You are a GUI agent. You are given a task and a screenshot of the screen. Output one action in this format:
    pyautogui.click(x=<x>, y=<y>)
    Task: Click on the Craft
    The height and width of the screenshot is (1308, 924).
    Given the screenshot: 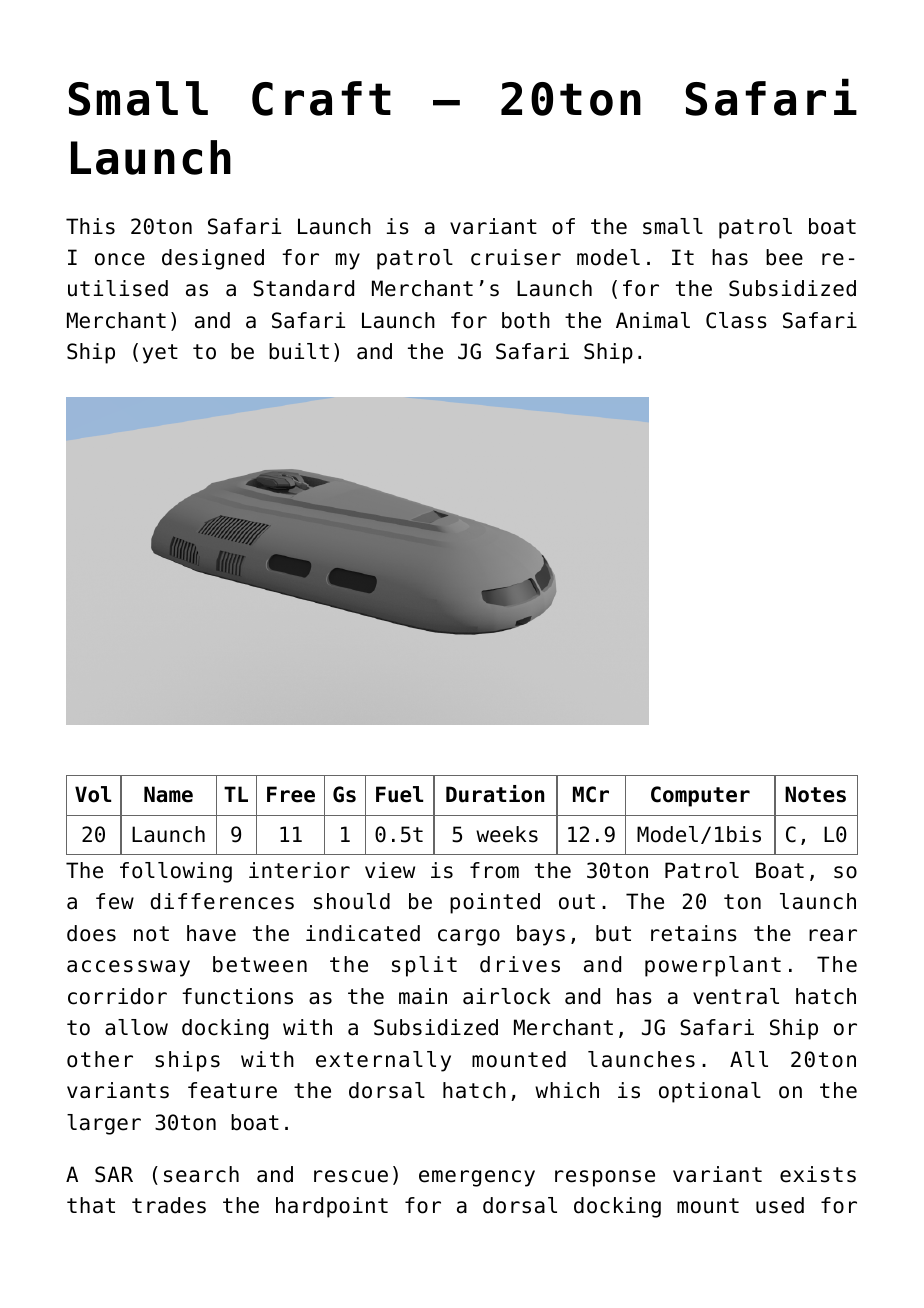 What is the action you would take?
    pyautogui.click(x=321, y=98)
